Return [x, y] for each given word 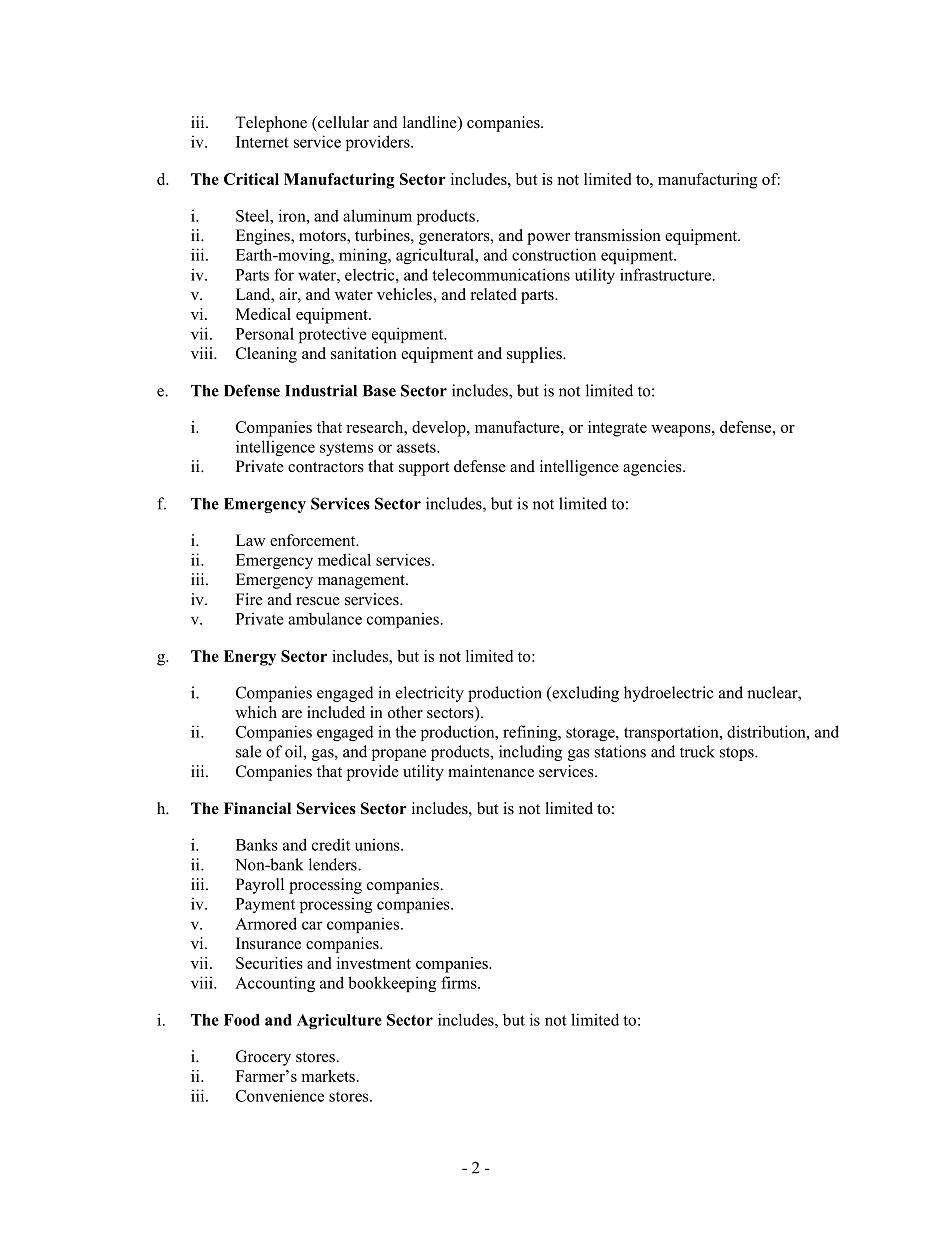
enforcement [314, 540]
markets [328, 1076]
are [292, 714]
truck [697, 751]
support [424, 469]
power [548, 239]
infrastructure [667, 274]
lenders [334, 864]
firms [460, 982]
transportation [672, 733]
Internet [262, 142]
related [494, 294]
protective [333, 335]
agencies [653, 468]
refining [531, 733]
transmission [617, 235]
